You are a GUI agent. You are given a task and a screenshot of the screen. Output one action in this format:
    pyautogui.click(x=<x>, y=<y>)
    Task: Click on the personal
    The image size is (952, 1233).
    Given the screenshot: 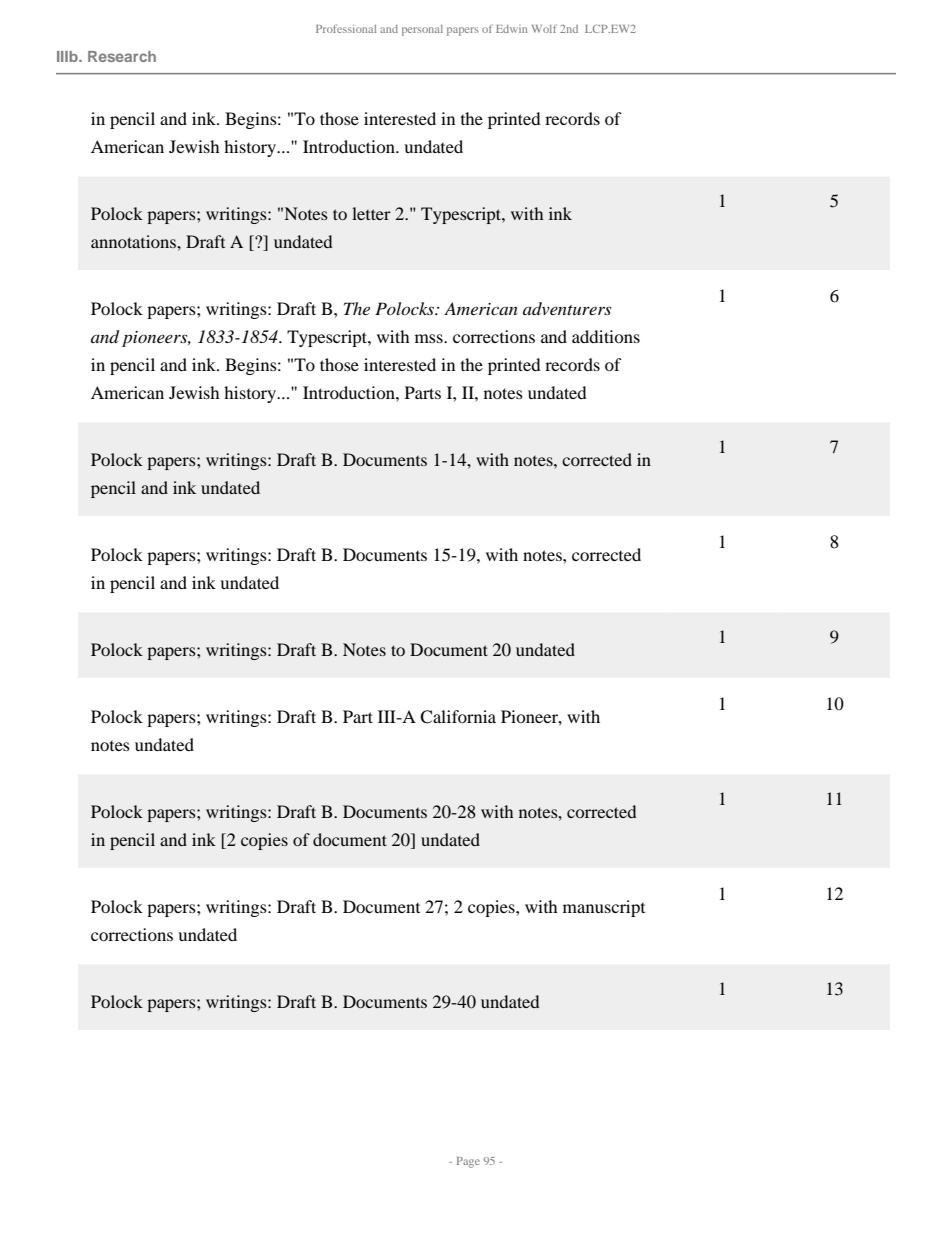 What is the action you would take?
    pyautogui.click(x=422, y=30)
